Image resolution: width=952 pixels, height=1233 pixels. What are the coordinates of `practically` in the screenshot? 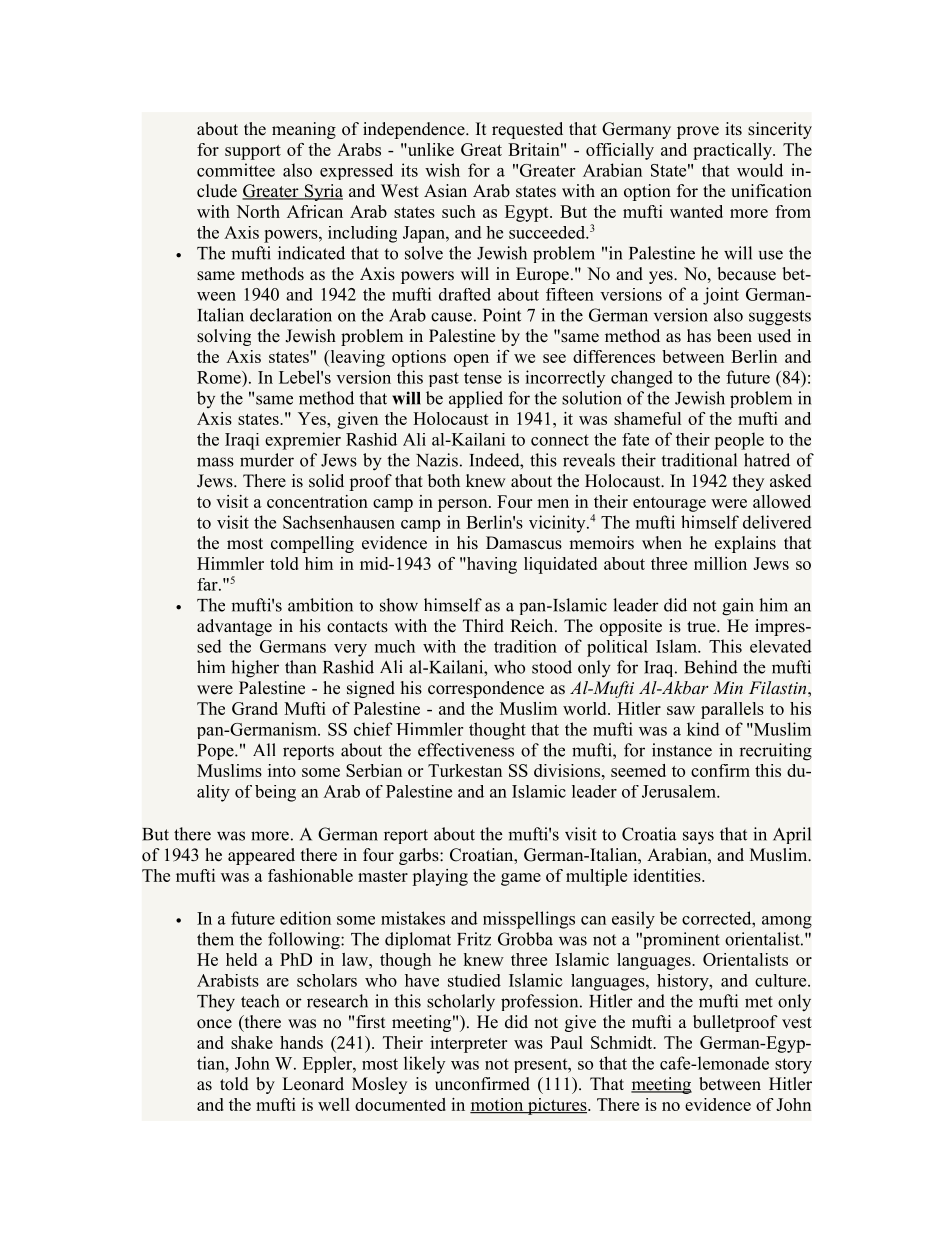 It's located at (733, 151).
